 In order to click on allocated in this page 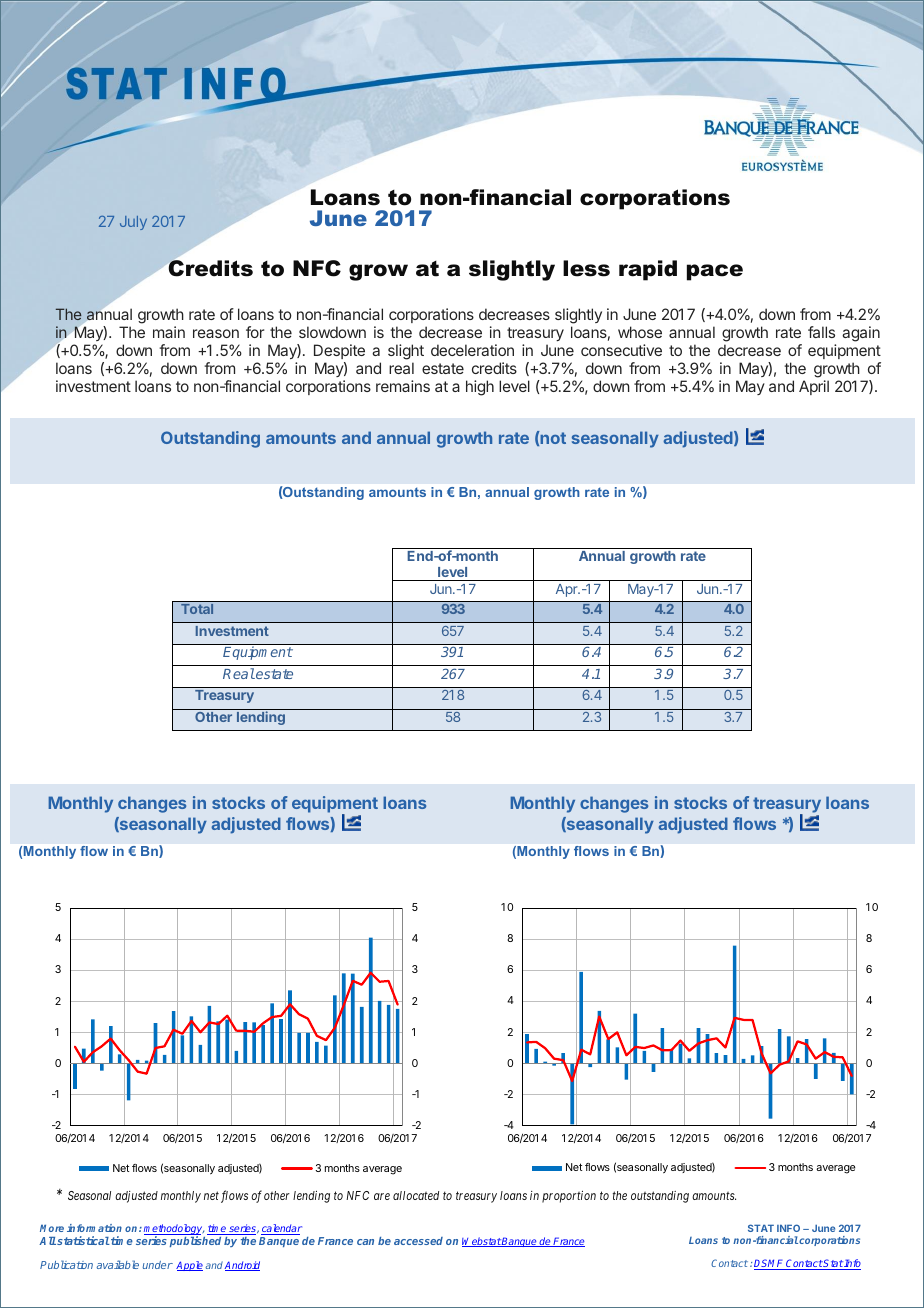, I will do `click(416, 1195)`.
